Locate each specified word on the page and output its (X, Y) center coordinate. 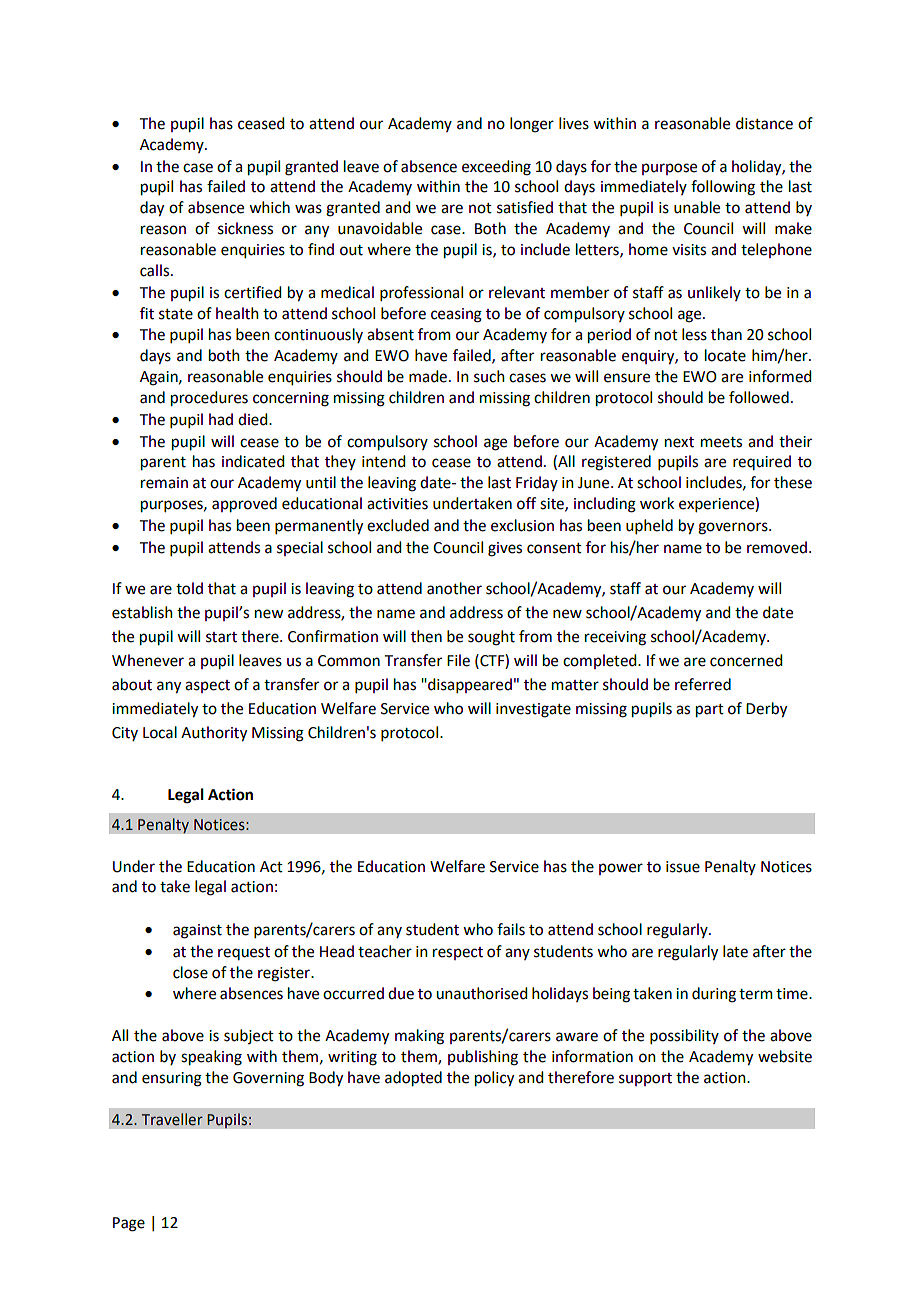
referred (703, 684)
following (723, 188)
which (269, 207)
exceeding (496, 168)
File (458, 660)
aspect (207, 686)
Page (129, 1224)
